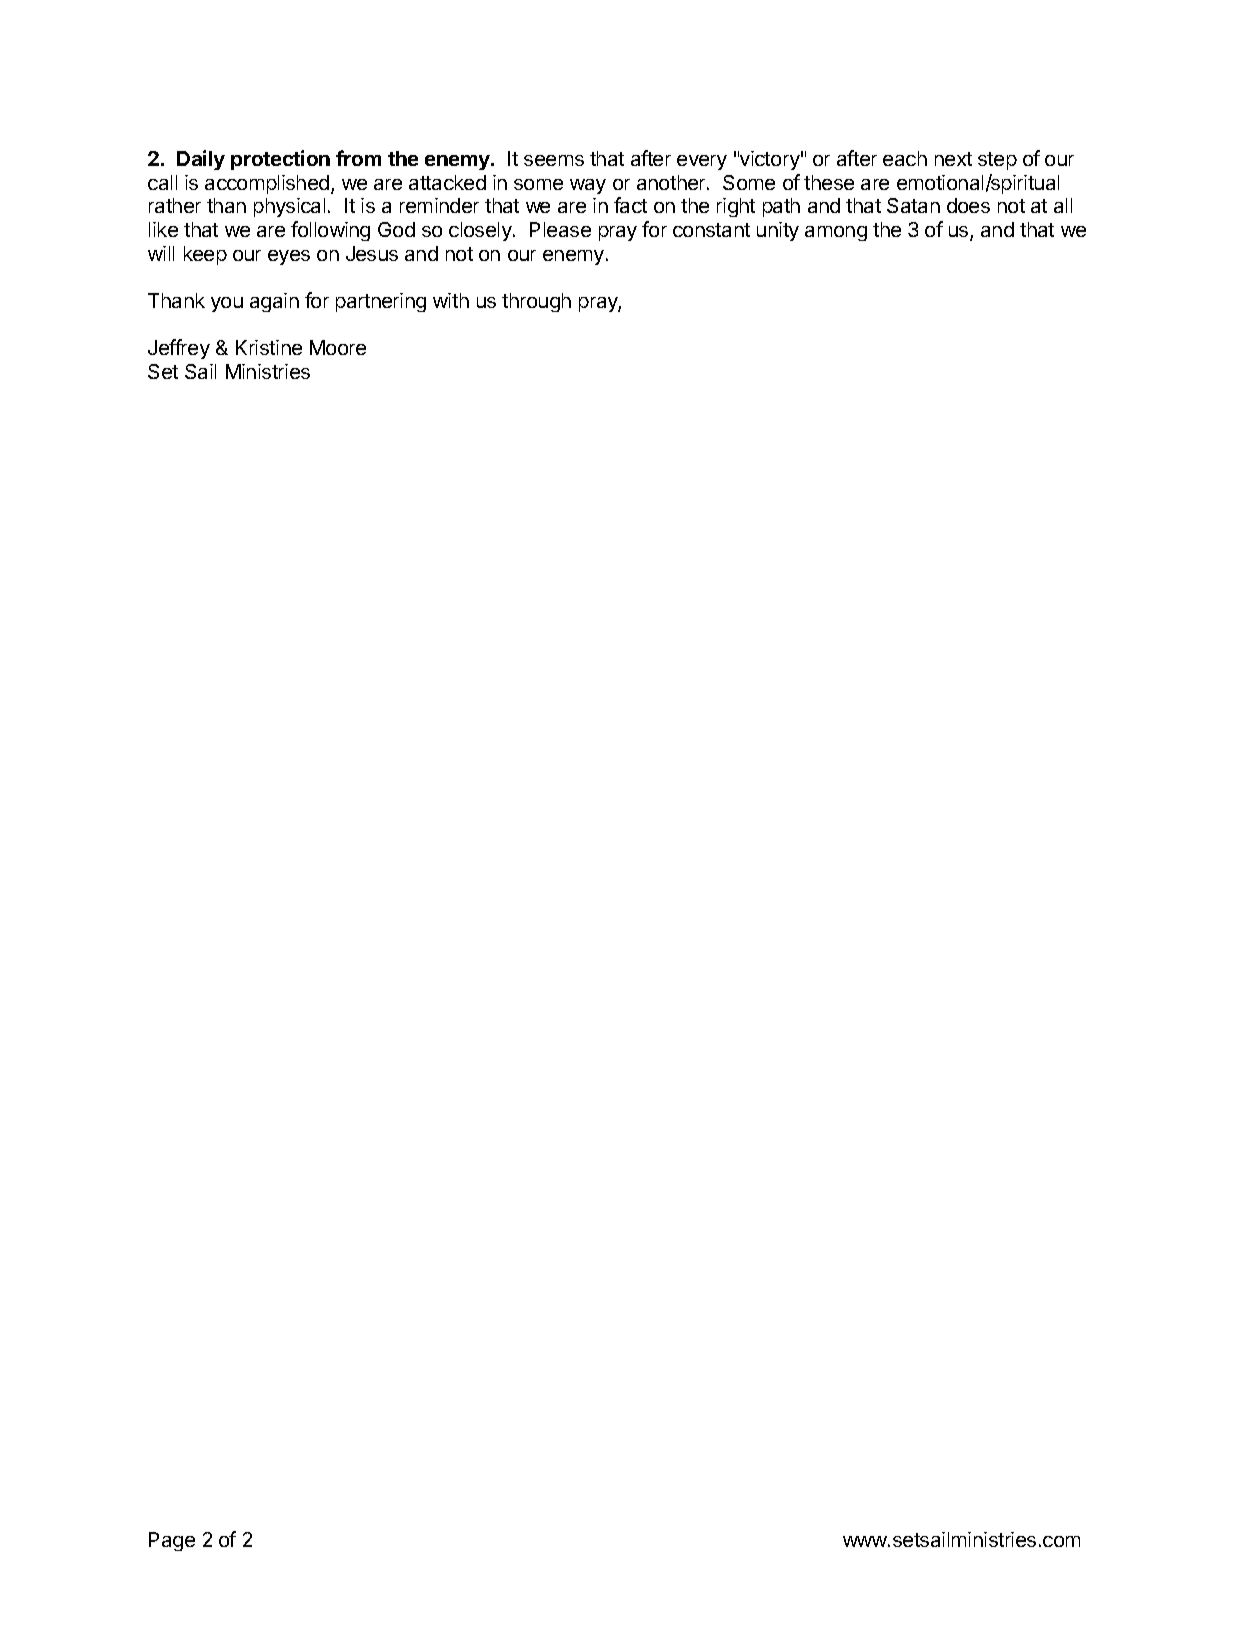  What do you see at coordinates (451, 300) in the screenshot?
I see `with` at bounding box center [451, 300].
